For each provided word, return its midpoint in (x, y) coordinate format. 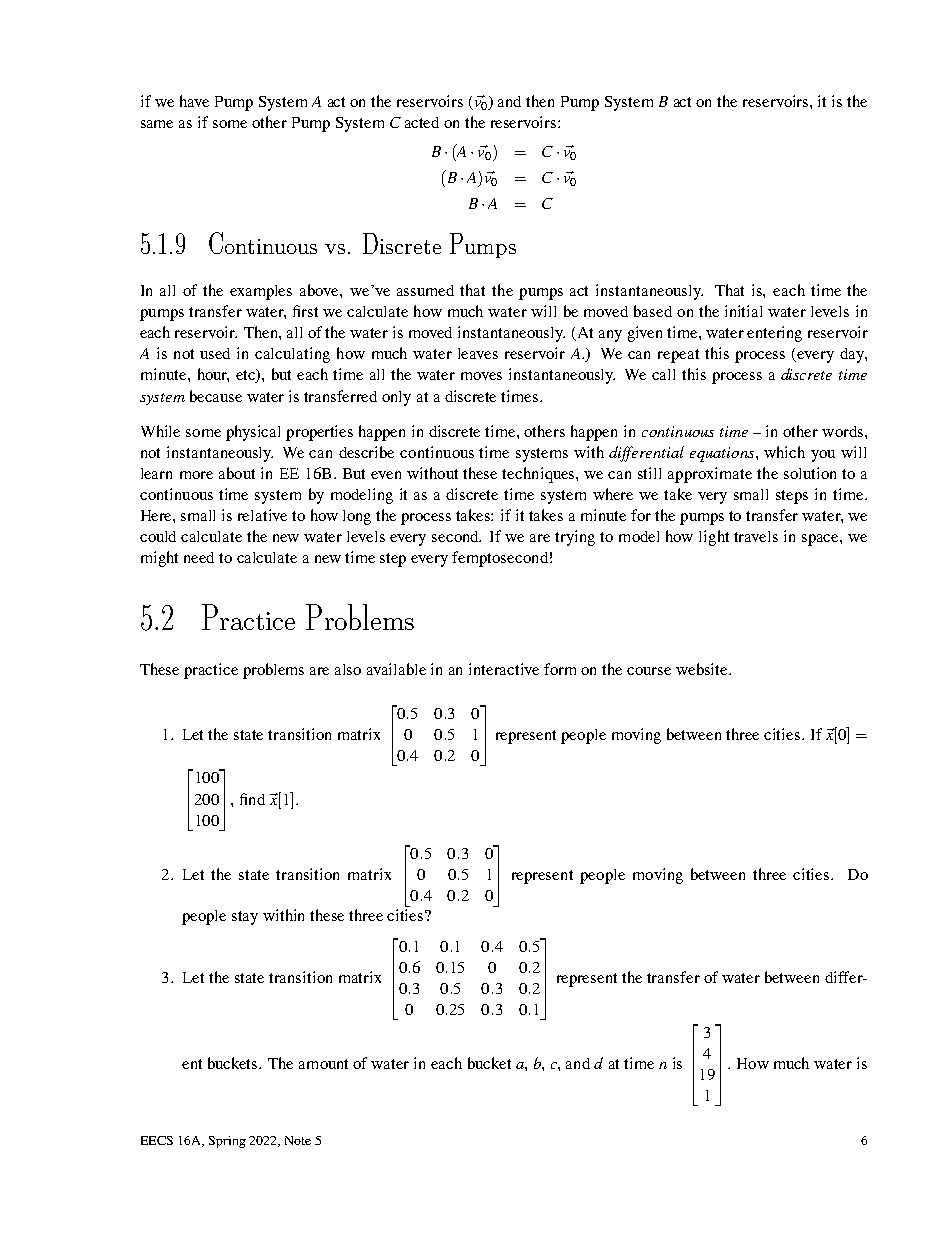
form (560, 669)
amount (323, 1064)
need (199, 557)
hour (213, 375)
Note (298, 1140)
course (649, 671)
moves (481, 376)
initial (743, 311)
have (194, 101)
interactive (504, 669)
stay (245, 918)
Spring (227, 1142)
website (703, 669)
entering (774, 334)
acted (422, 122)
